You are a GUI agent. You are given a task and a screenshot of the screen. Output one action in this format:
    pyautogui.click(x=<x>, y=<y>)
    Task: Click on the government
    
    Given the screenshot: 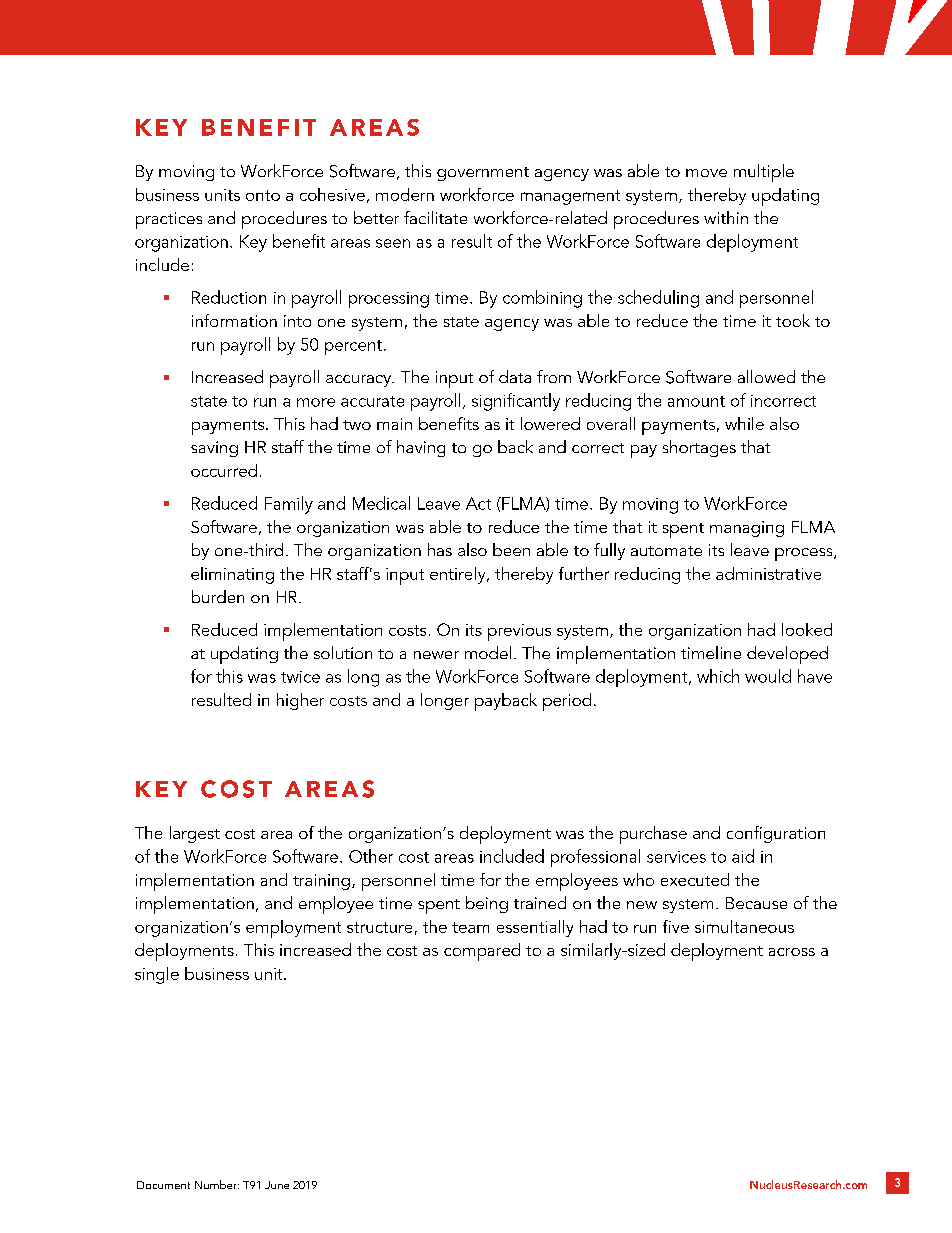 What is the action you would take?
    pyautogui.click(x=483, y=174)
